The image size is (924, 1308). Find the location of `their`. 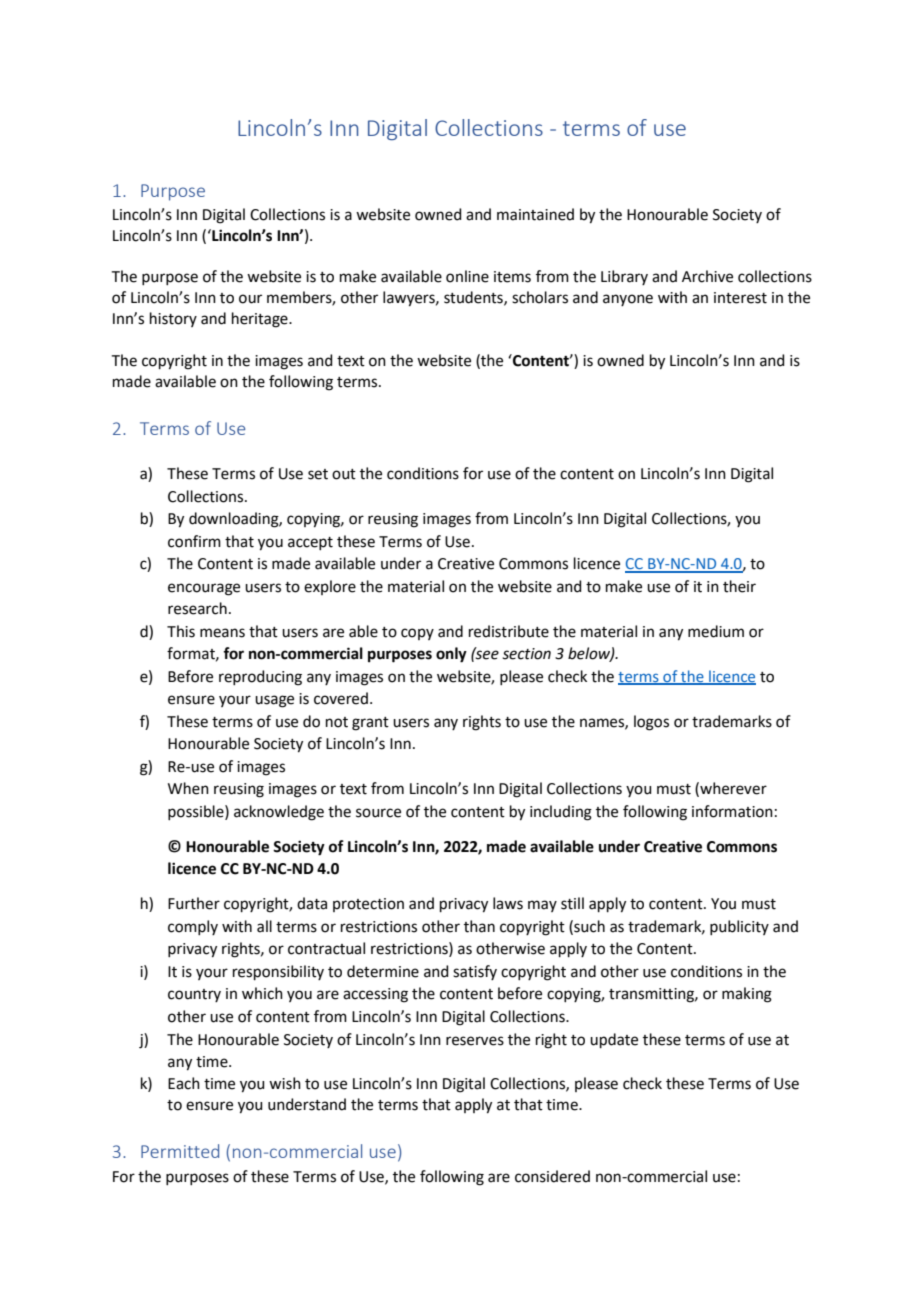

their is located at coordinates (739, 586).
